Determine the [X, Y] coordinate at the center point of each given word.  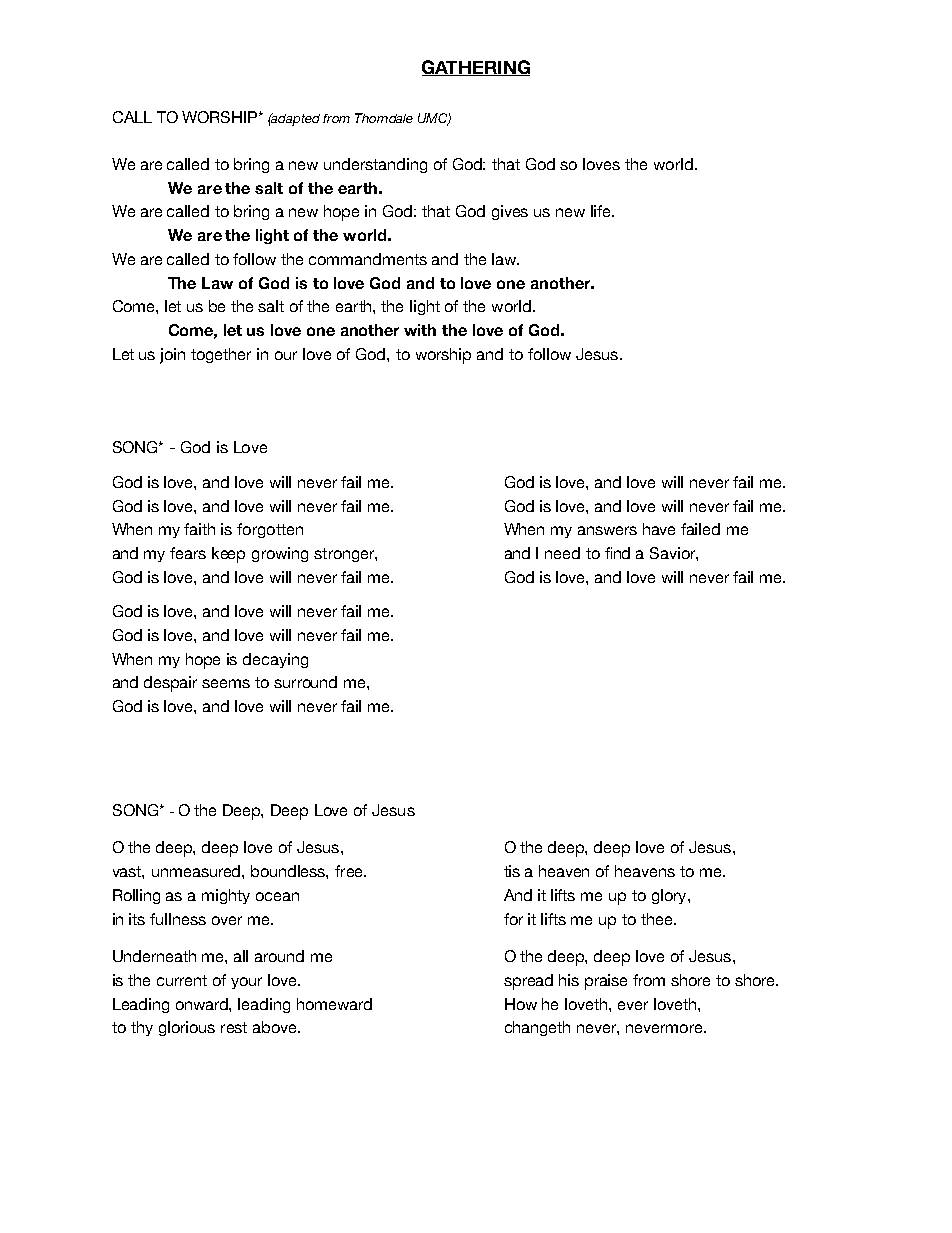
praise [606, 982]
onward [203, 1004]
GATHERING [476, 68]
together [221, 355]
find [617, 553]
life [602, 211]
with [420, 330]
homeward [334, 1004]
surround [305, 682]
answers [607, 530]
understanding [375, 165]
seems [226, 683]
